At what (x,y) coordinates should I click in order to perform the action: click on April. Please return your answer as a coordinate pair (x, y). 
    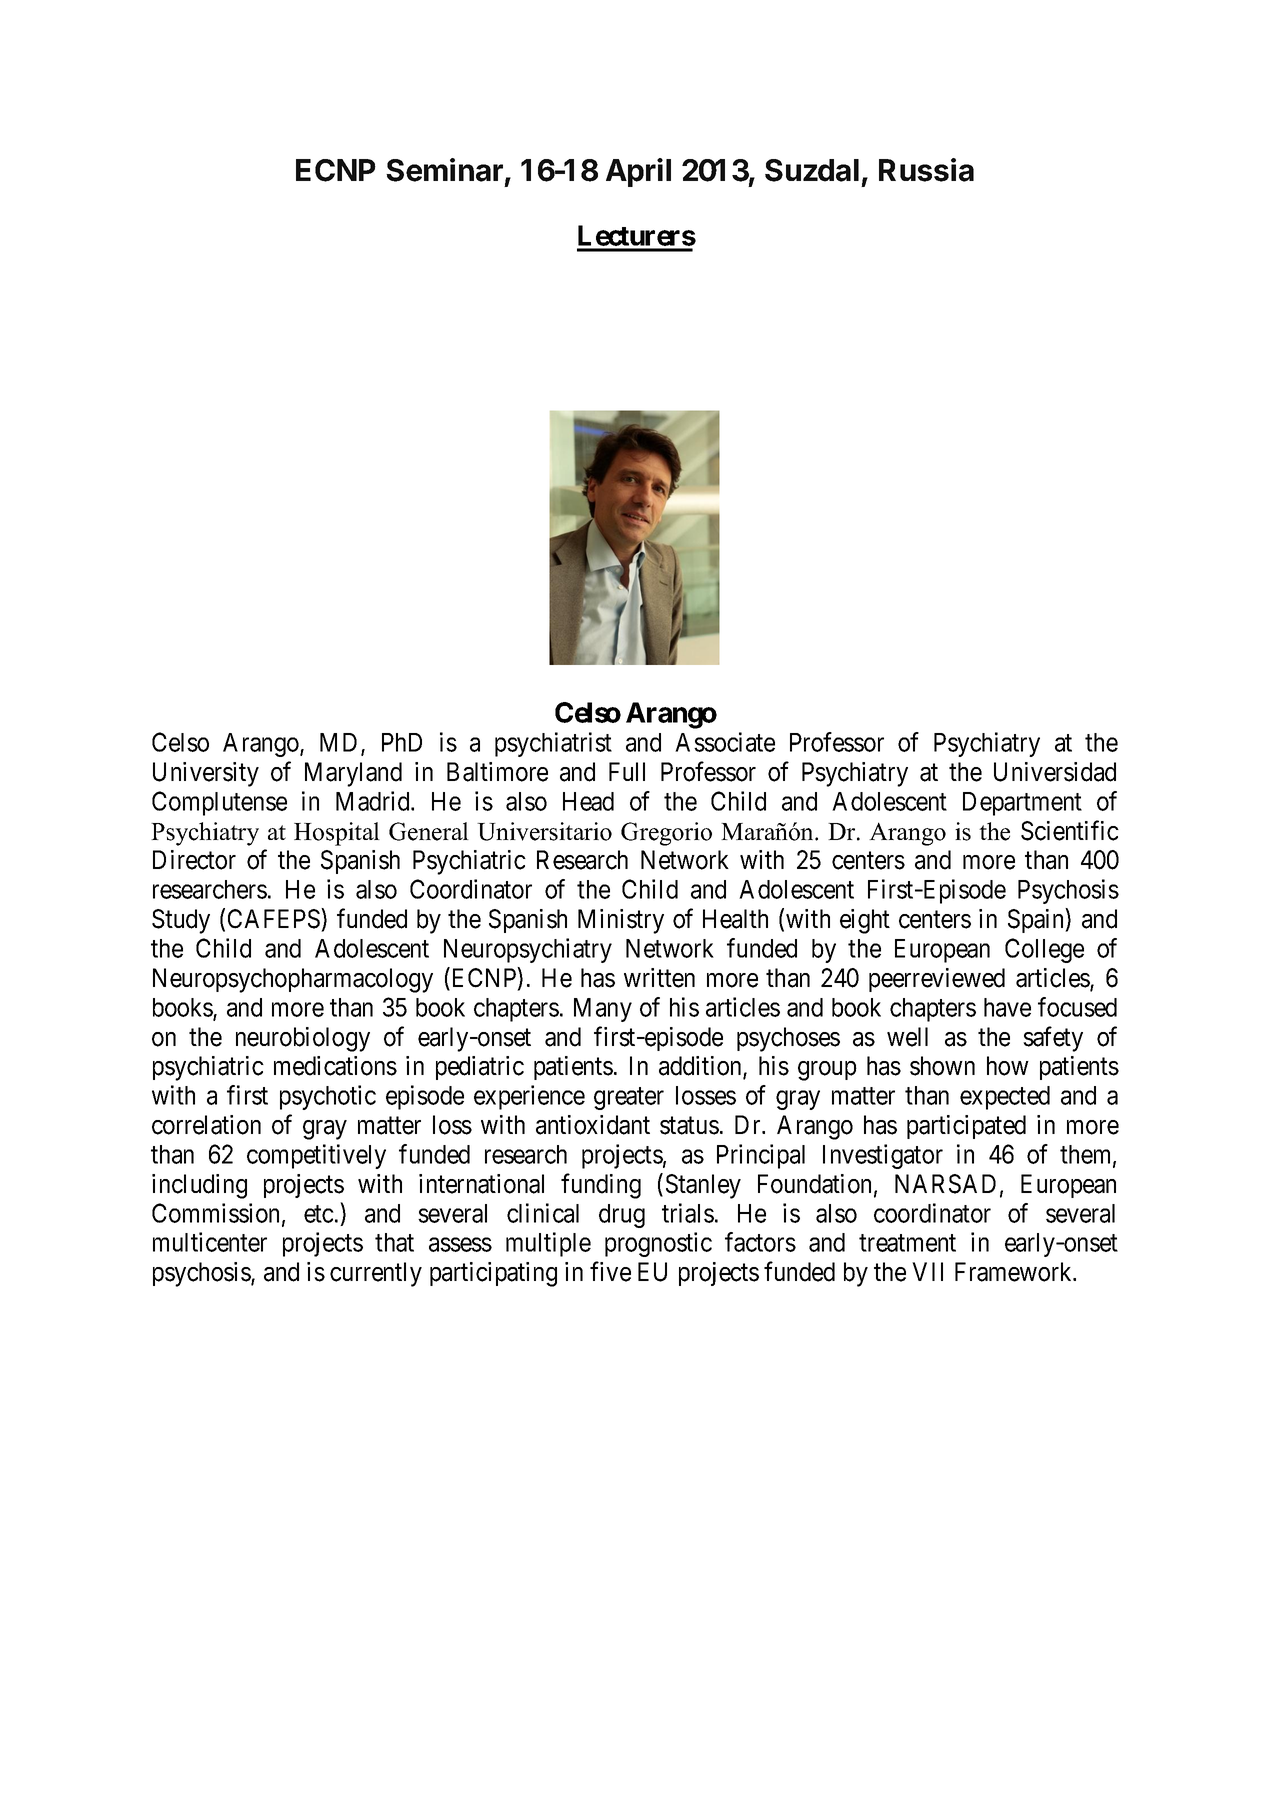
    Looking at the image, I should click on (638, 172).
